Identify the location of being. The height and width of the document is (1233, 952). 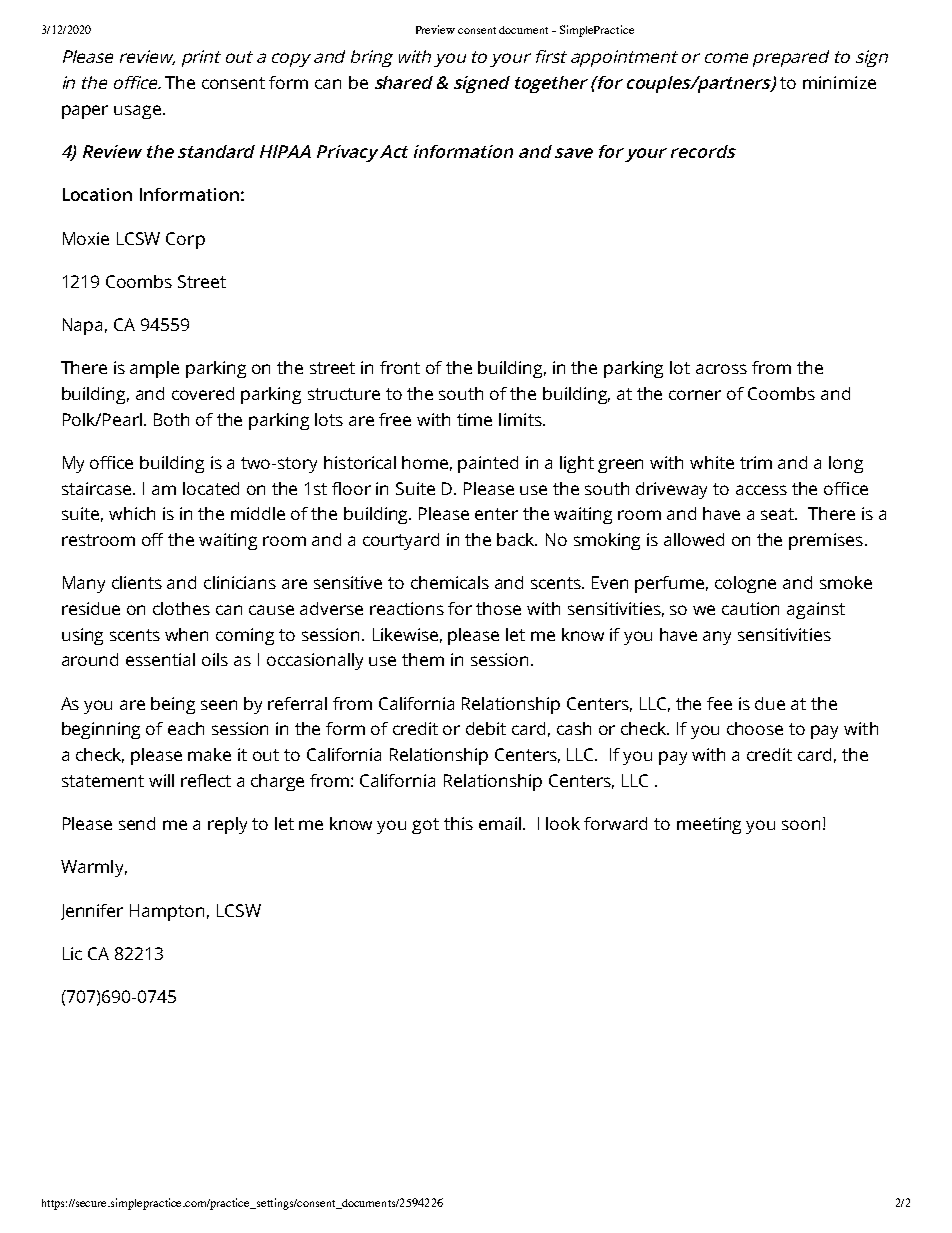
(173, 705).
